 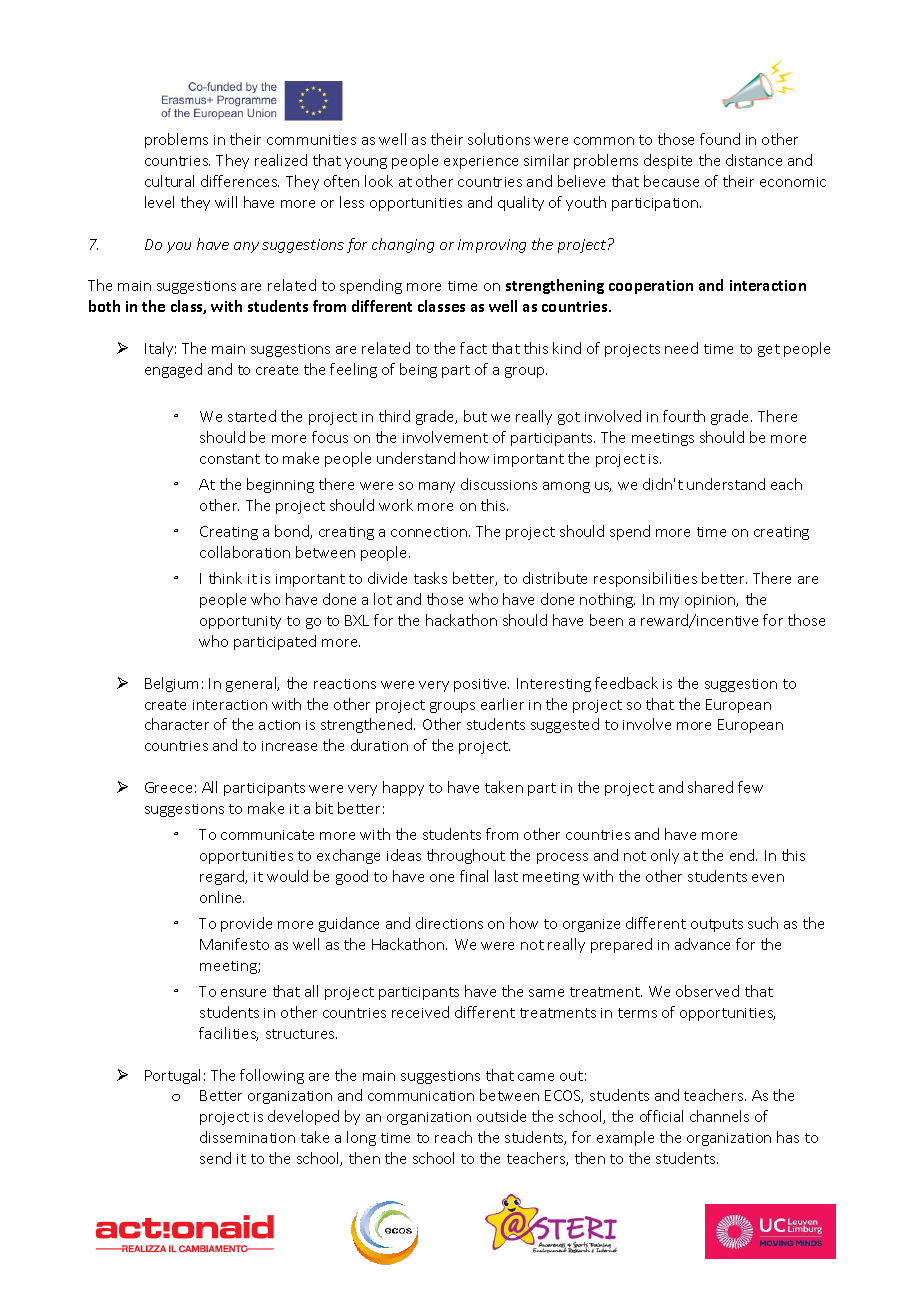 I want to click on channels, so click(x=719, y=1116).
